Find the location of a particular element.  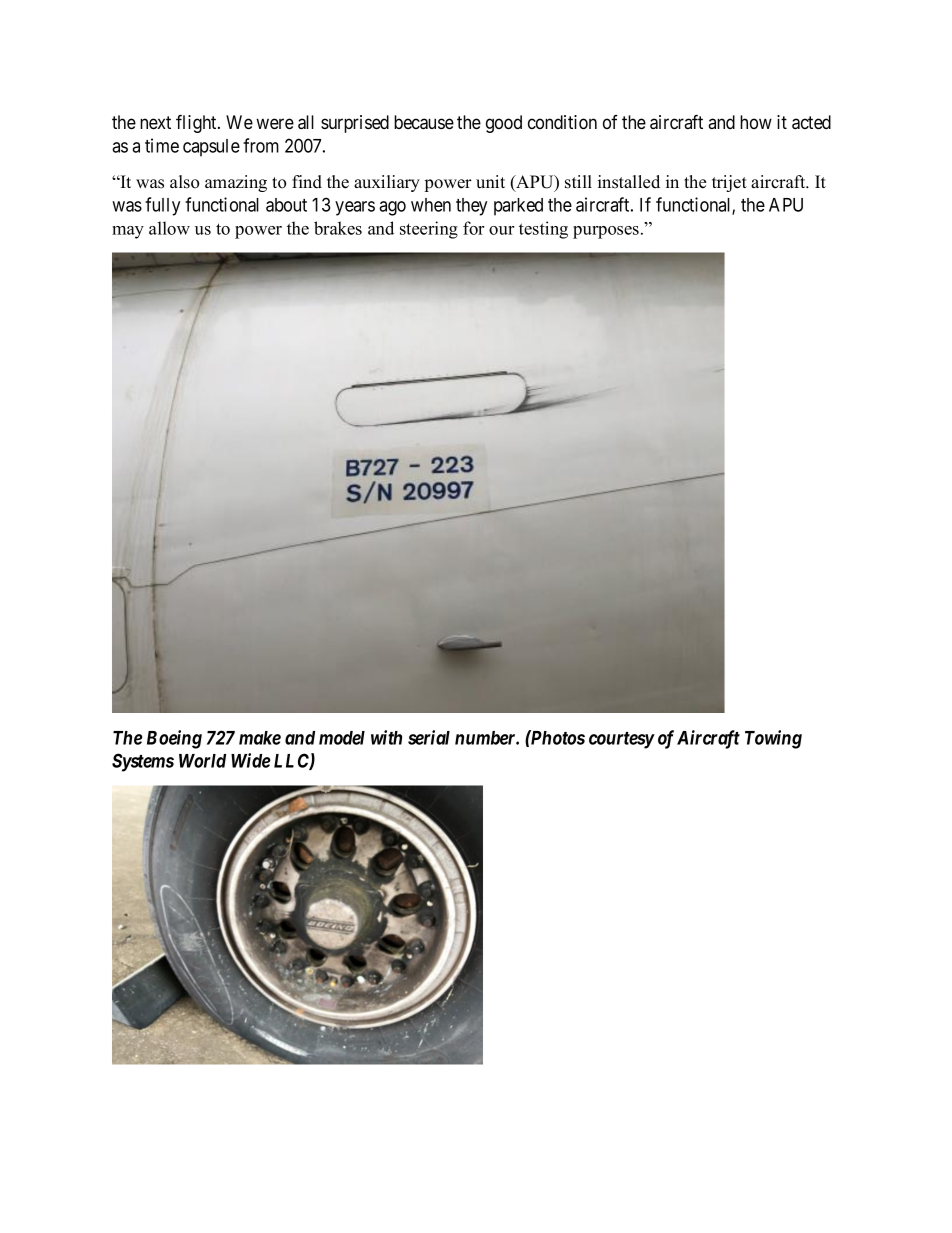

courtesy is located at coordinates (621, 740).
